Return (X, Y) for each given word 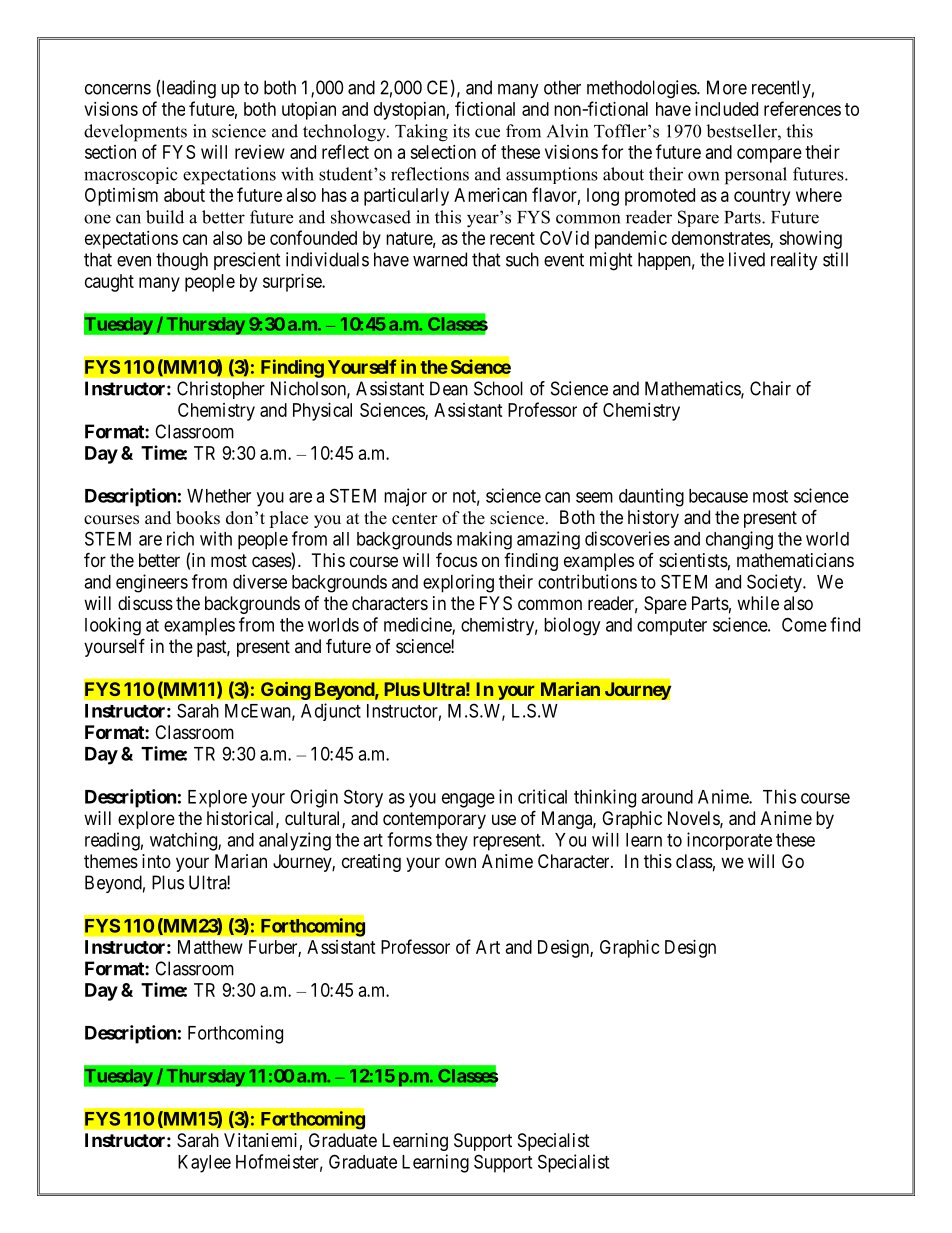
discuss (145, 603)
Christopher (221, 390)
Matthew (210, 947)
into (156, 861)
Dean (449, 388)
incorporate (729, 841)
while (758, 603)
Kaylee (204, 1164)
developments (135, 133)
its (461, 131)
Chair (770, 388)
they (452, 842)
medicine (418, 625)
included (726, 109)
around (667, 797)
